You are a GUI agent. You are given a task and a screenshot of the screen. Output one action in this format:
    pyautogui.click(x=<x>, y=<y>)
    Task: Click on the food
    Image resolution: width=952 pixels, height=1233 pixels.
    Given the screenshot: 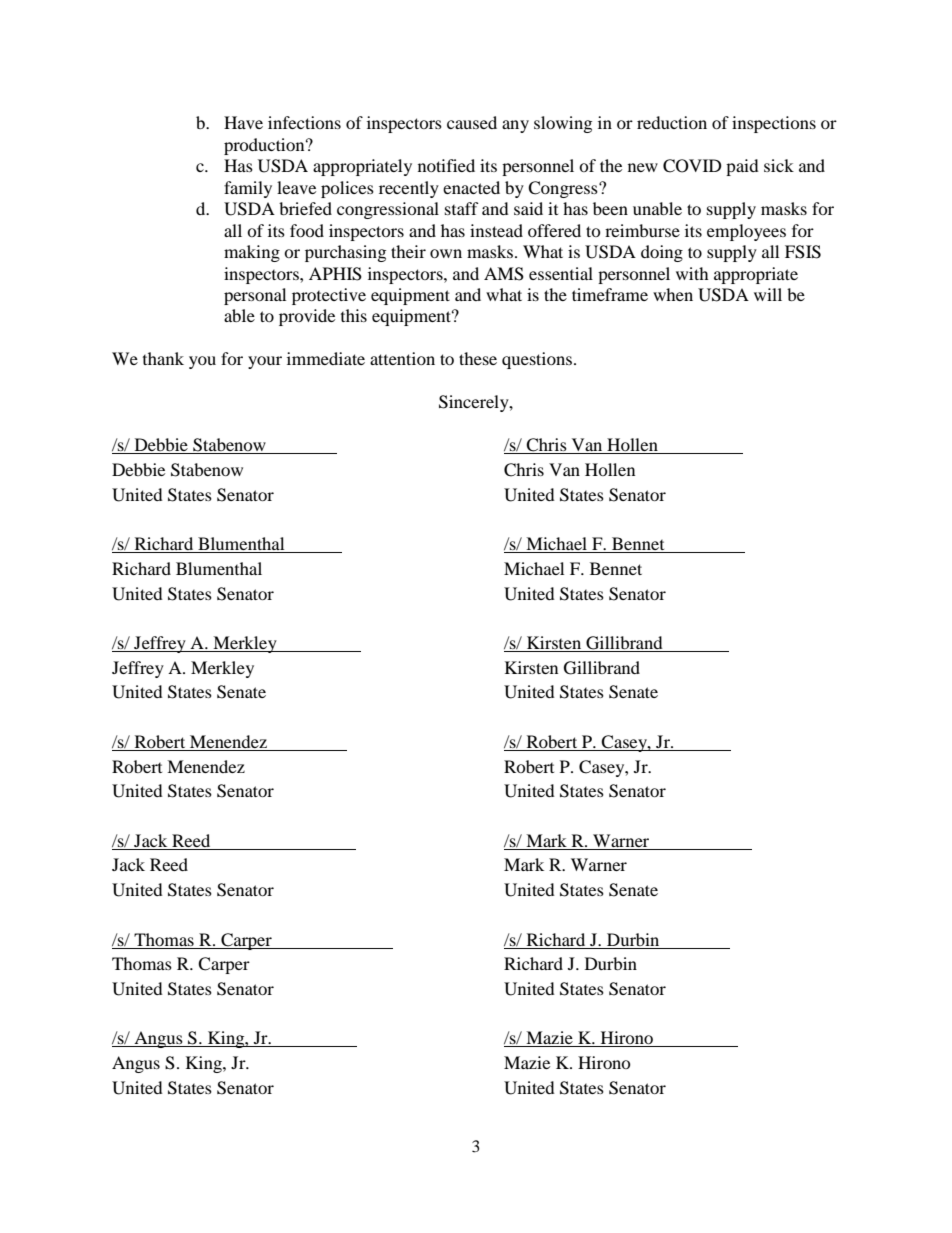 What is the action you would take?
    pyautogui.click(x=307, y=230)
